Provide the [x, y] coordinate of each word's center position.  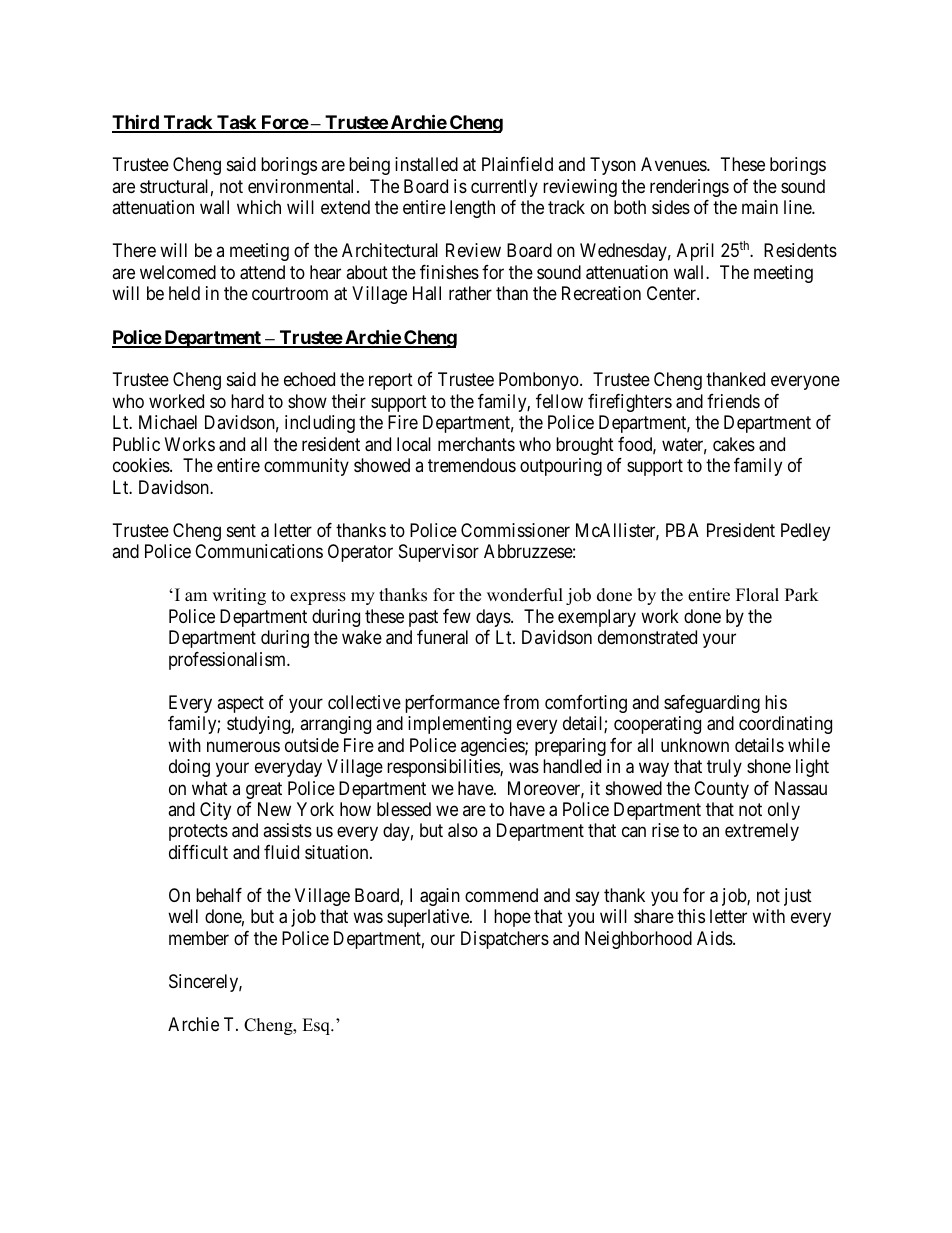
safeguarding [712, 704]
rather [470, 293]
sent [241, 530]
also [463, 830]
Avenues [674, 164]
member [199, 938]
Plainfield [517, 164]
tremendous [472, 465]
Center [673, 293]
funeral [442, 637]
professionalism [229, 661]
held [184, 293]
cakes [734, 444]
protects [198, 833]
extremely [762, 832]
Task [236, 123]
